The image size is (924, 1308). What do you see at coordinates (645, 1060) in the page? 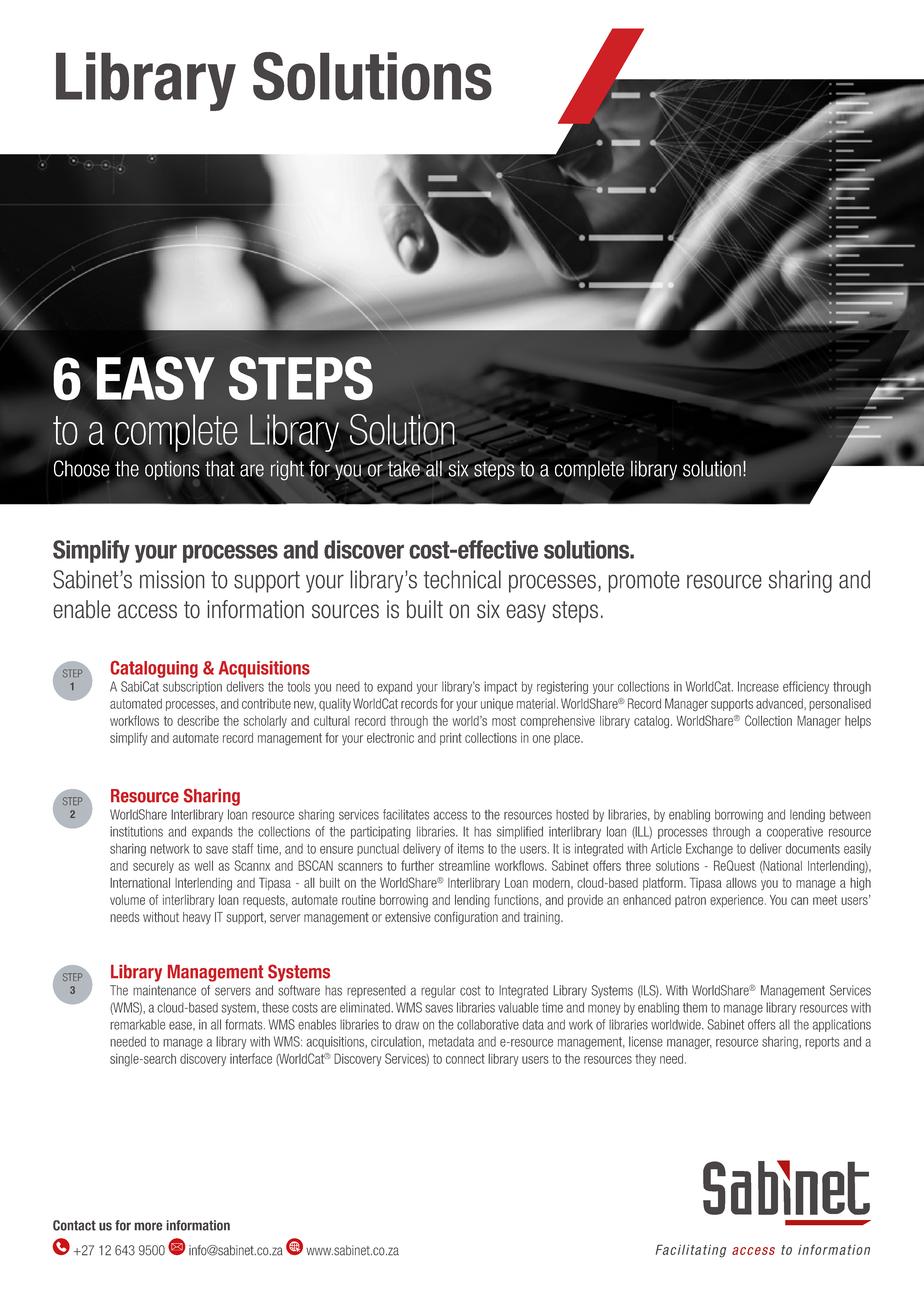
I see `they` at bounding box center [645, 1060].
